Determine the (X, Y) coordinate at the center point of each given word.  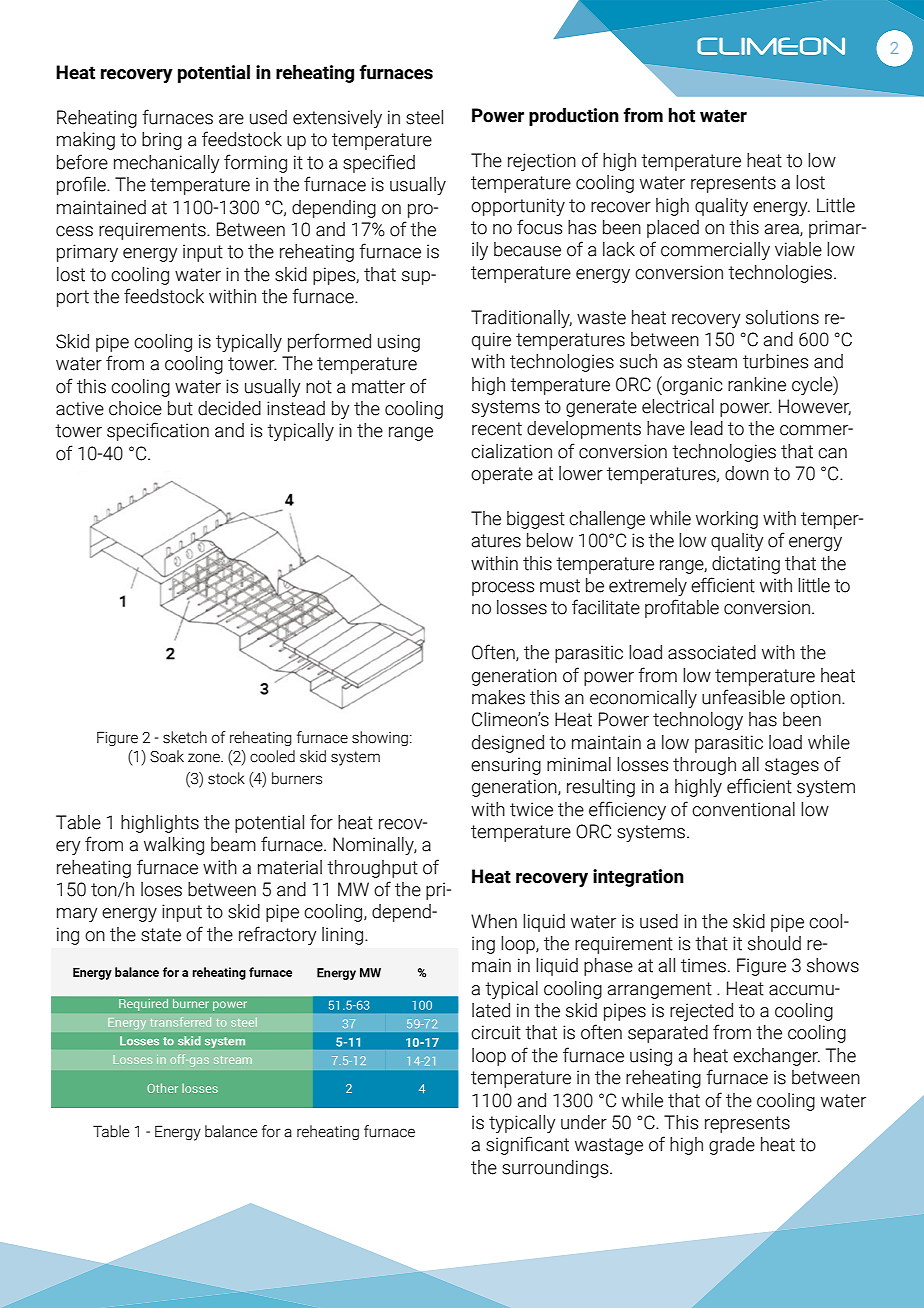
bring (162, 141)
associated (712, 652)
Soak (167, 756)
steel (424, 117)
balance (231, 1131)
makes (498, 697)
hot (682, 115)
